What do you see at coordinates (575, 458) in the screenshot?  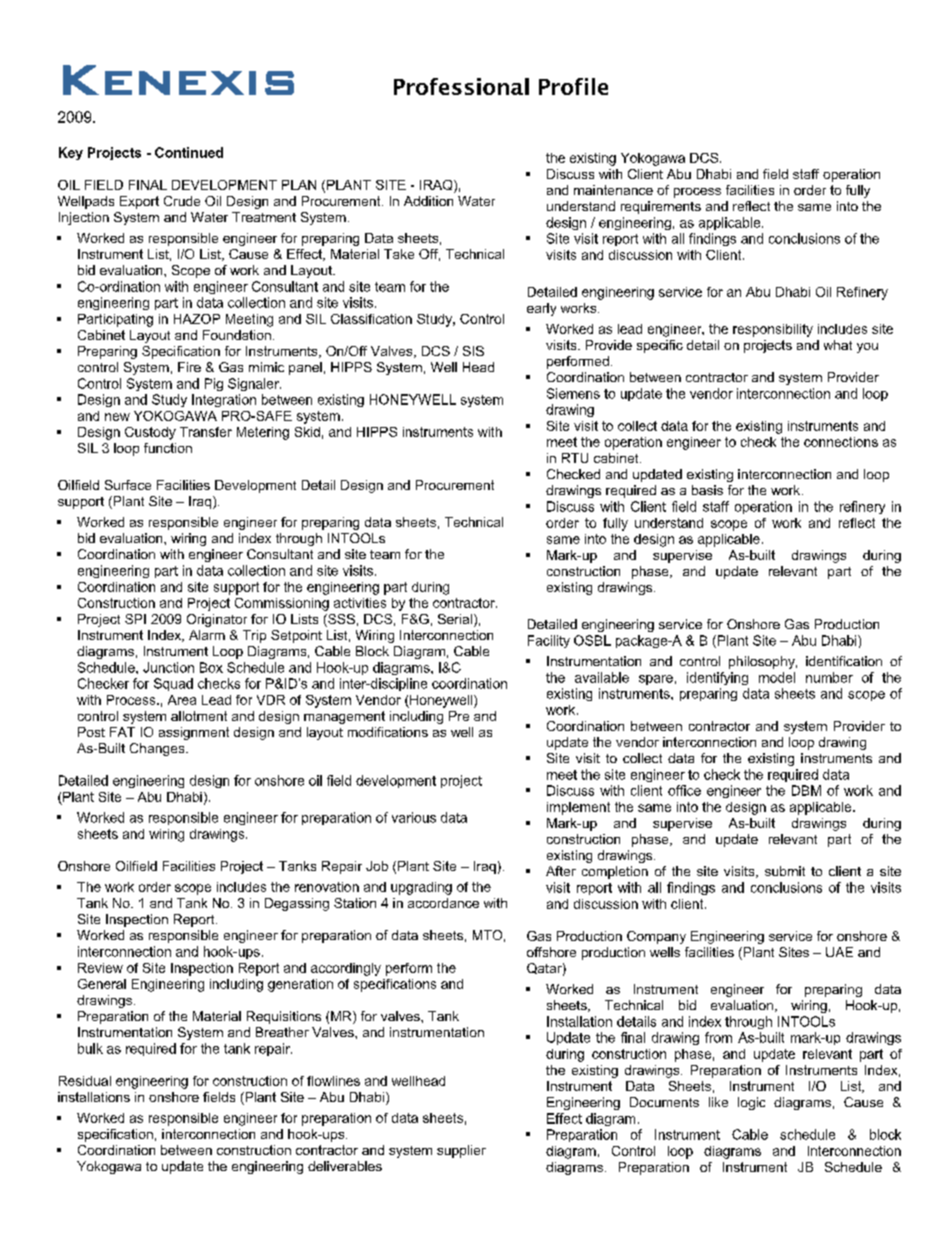 I see `RTU` at bounding box center [575, 458].
